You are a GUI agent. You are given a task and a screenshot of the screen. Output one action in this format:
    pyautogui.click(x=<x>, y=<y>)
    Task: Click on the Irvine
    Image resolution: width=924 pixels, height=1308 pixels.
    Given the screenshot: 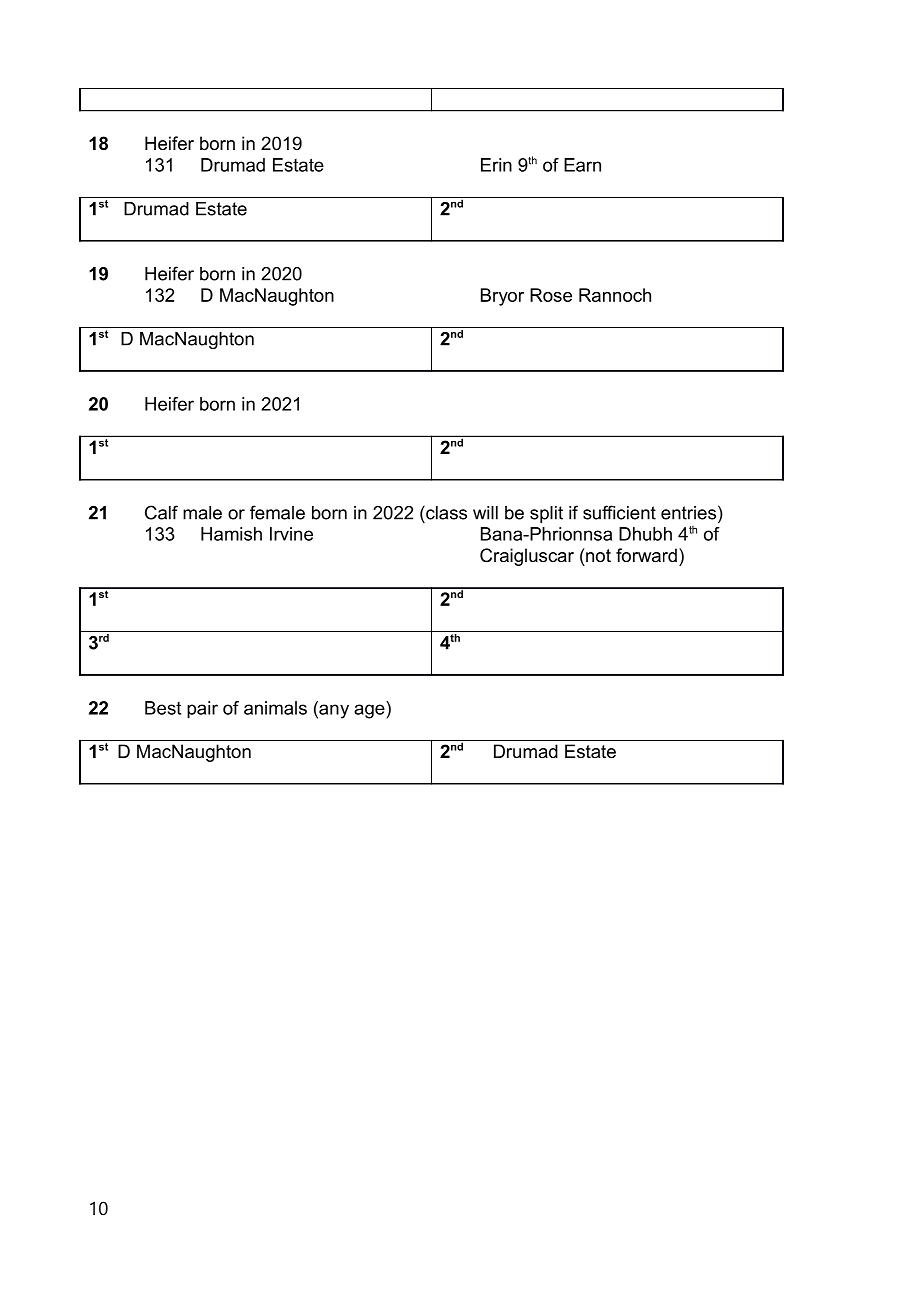 What is the action you would take?
    pyautogui.click(x=291, y=534)
